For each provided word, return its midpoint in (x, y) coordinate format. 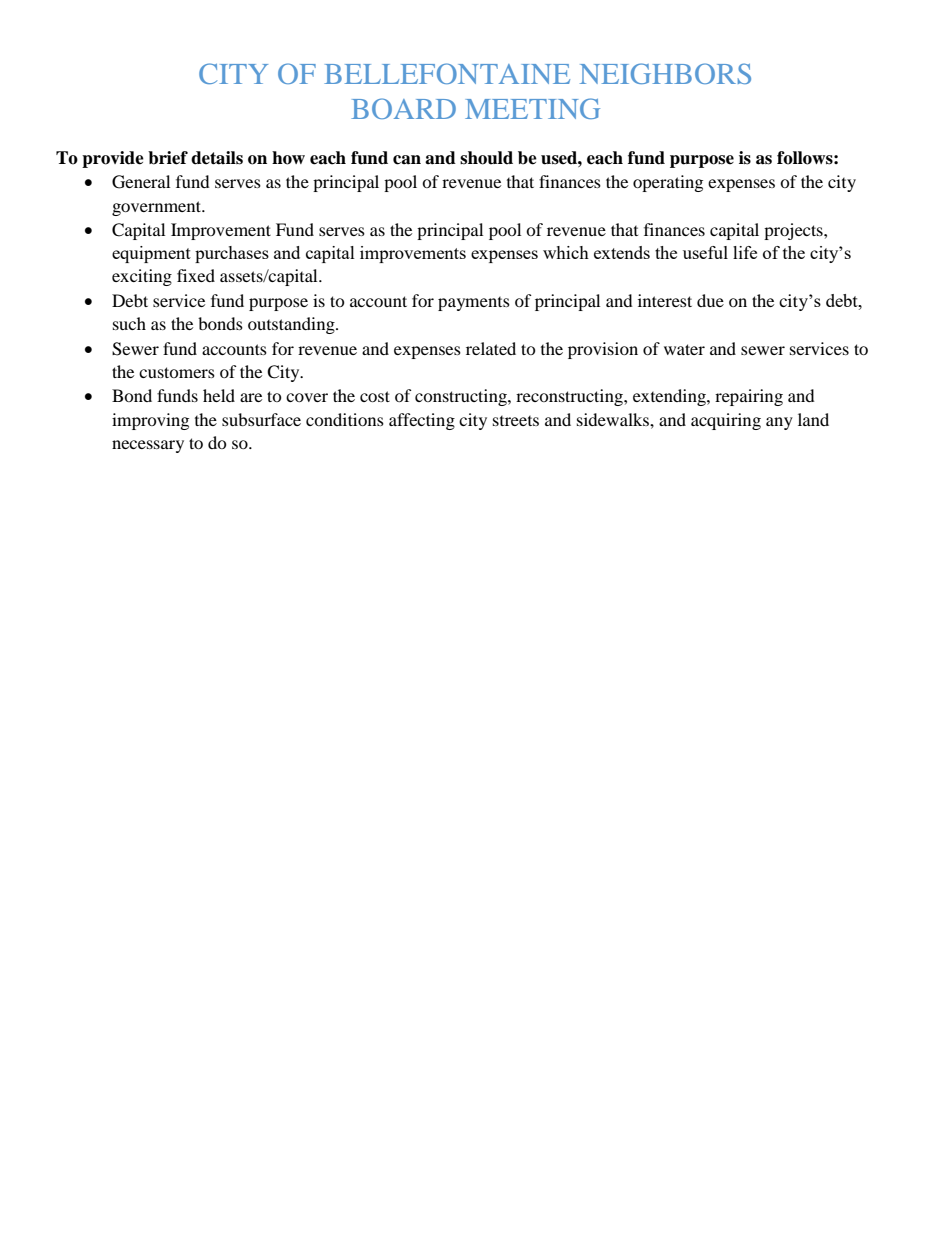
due (710, 300)
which (566, 252)
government (158, 208)
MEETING (532, 108)
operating (668, 183)
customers (177, 372)
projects (794, 231)
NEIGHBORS (665, 73)
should (486, 158)
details (217, 158)
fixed (196, 275)
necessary (148, 446)
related (491, 348)
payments (474, 304)
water (684, 349)
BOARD (403, 108)
